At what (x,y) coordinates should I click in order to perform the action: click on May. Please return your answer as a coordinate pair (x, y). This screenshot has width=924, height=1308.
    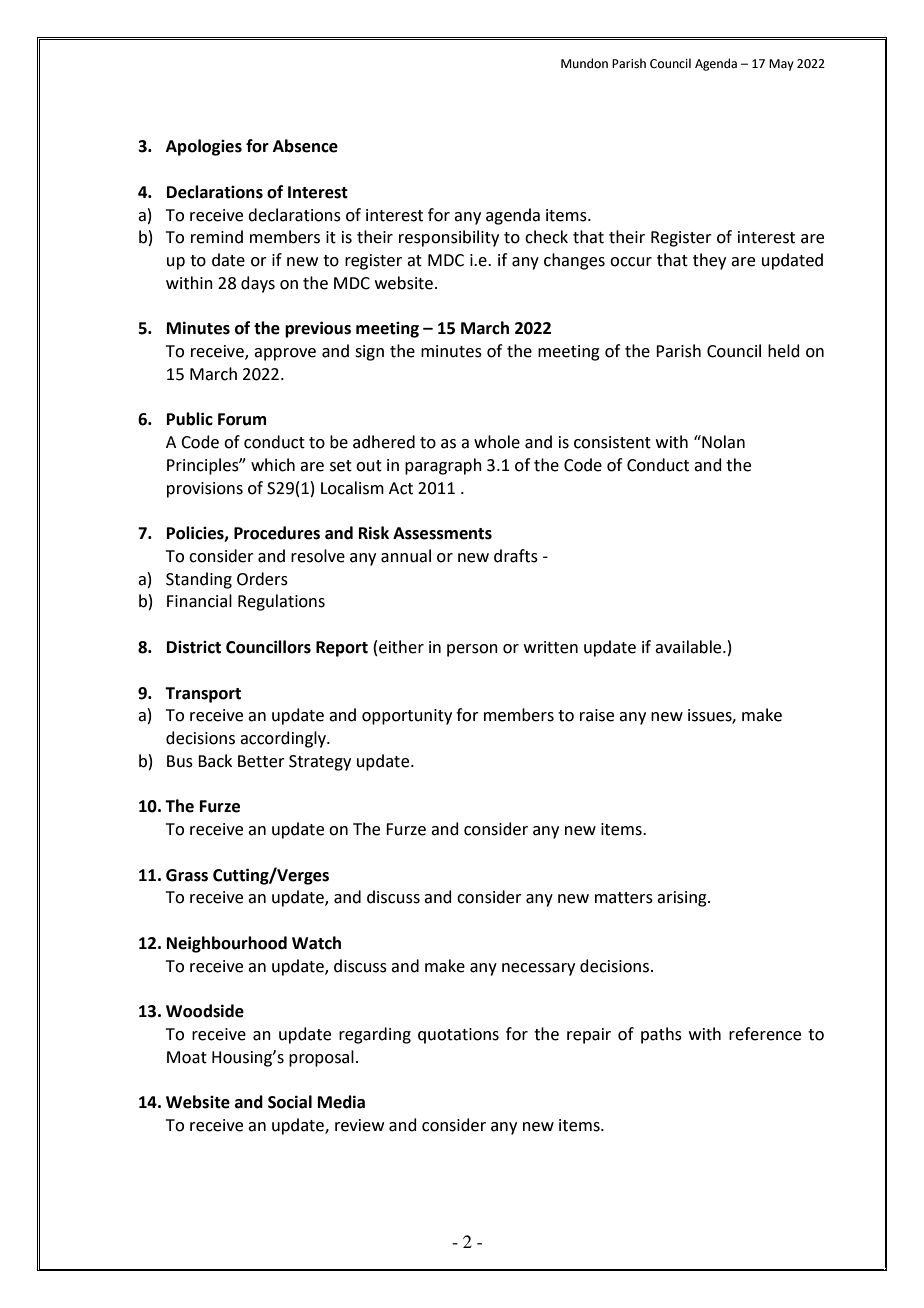
    Looking at the image, I should click on (781, 65).
